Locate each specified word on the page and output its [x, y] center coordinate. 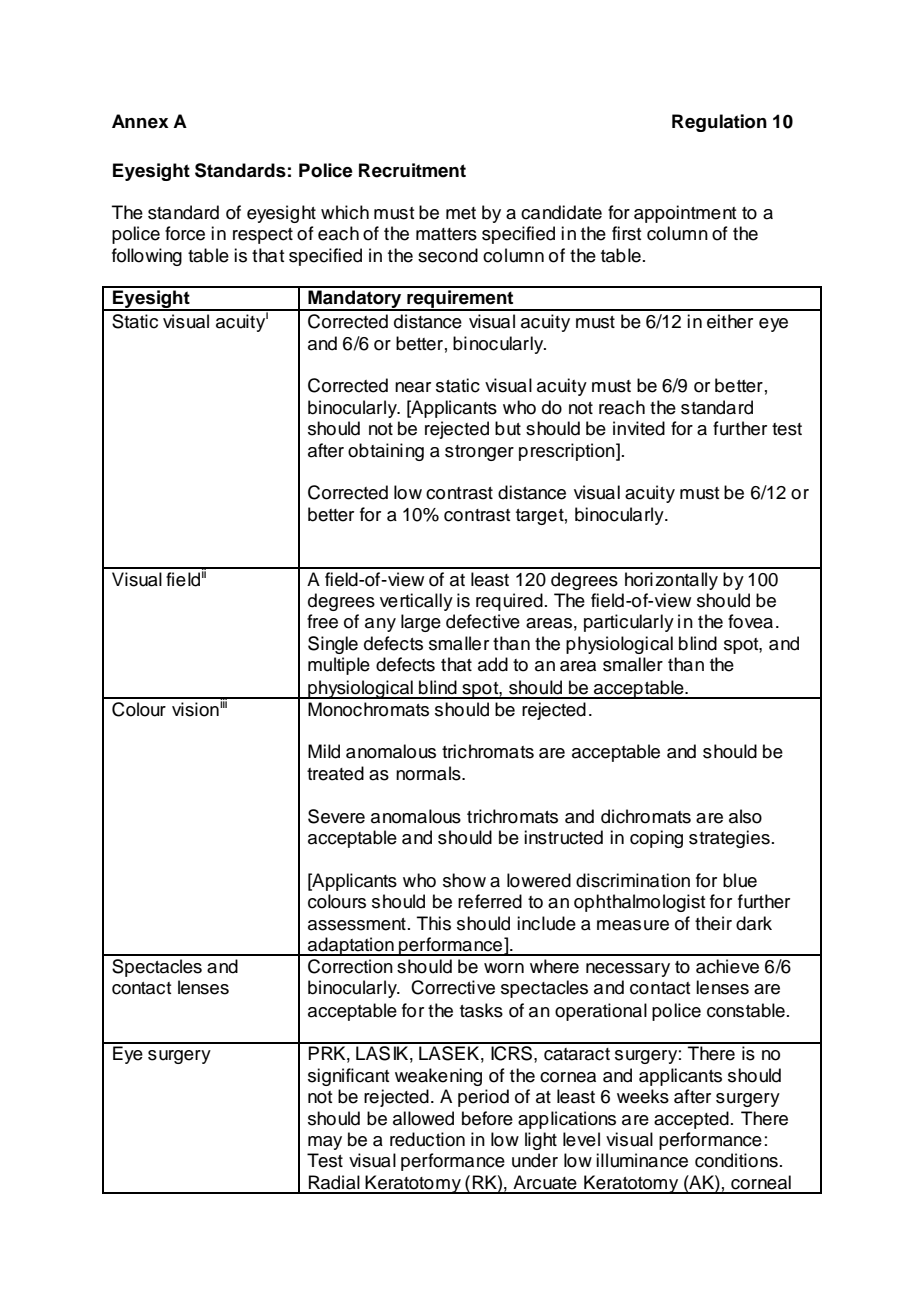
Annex [140, 121]
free [322, 621]
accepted [691, 1120]
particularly [629, 623]
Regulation [719, 123]
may [325, 1143]
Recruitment [412, 170]
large [421, 623]
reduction [427, 1139]
